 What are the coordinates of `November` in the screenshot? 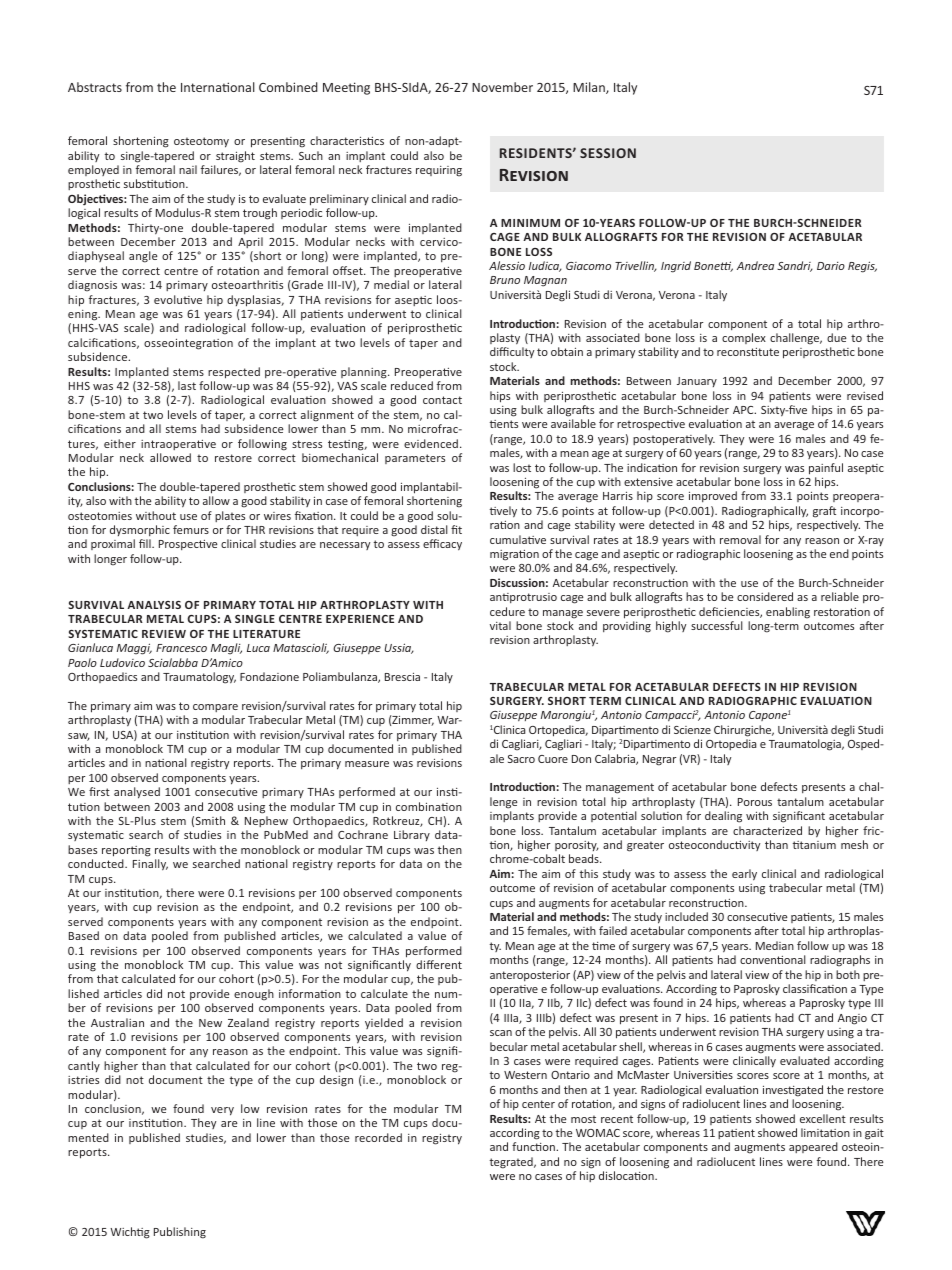 It's located at (502, 87).
